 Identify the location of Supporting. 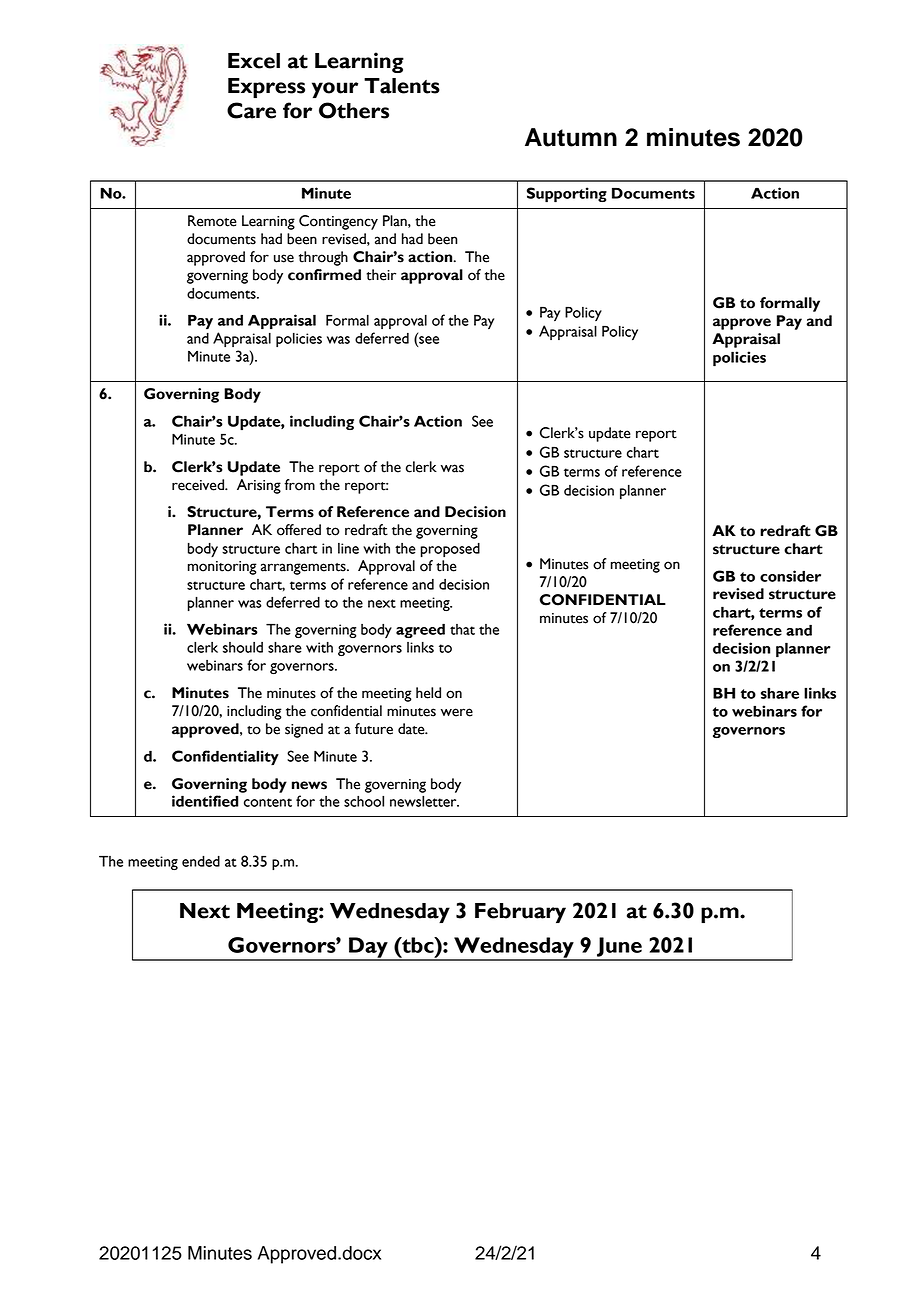
(567, 195).
